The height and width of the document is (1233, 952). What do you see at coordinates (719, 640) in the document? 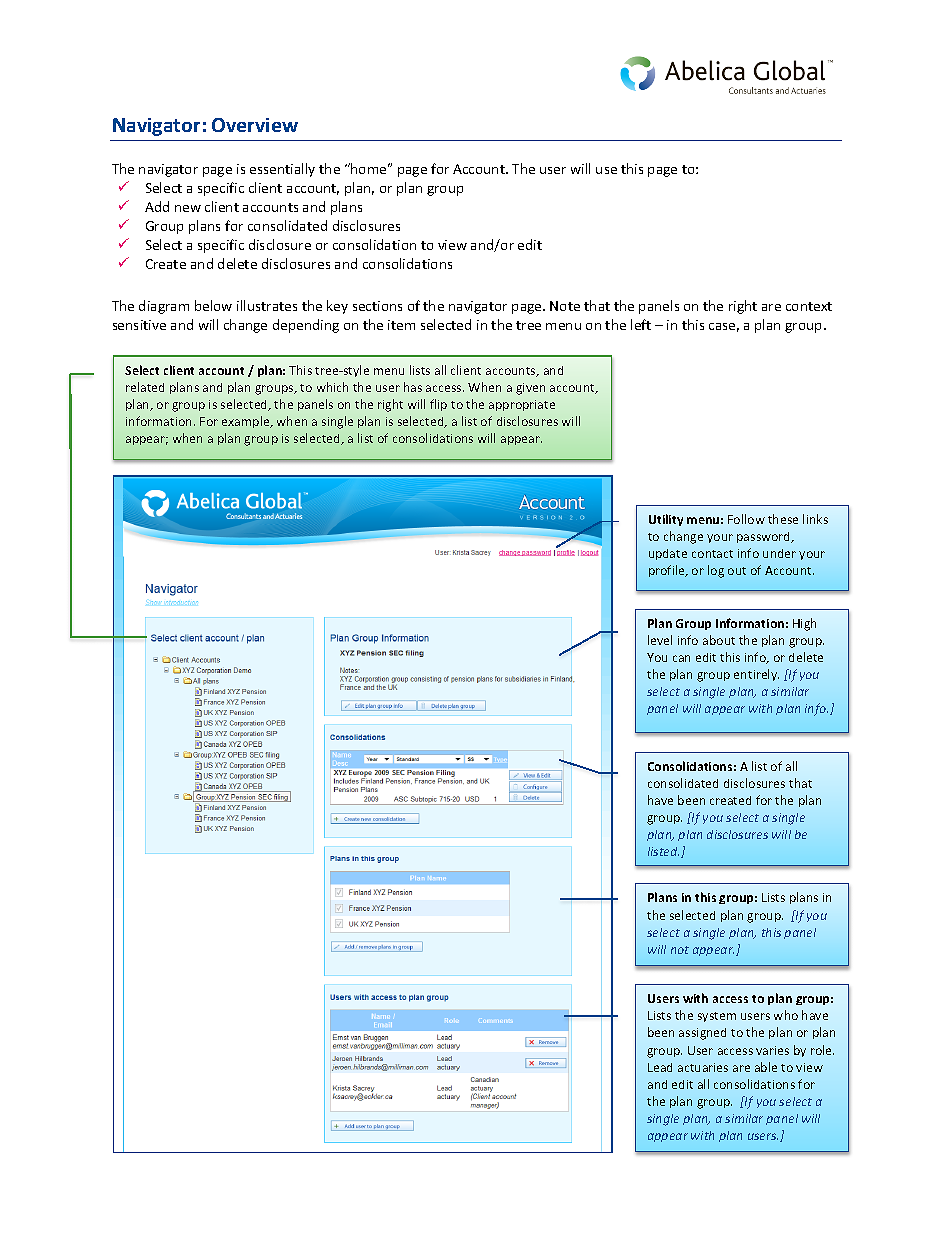
I see `about` at bounding box center [719, 640].
